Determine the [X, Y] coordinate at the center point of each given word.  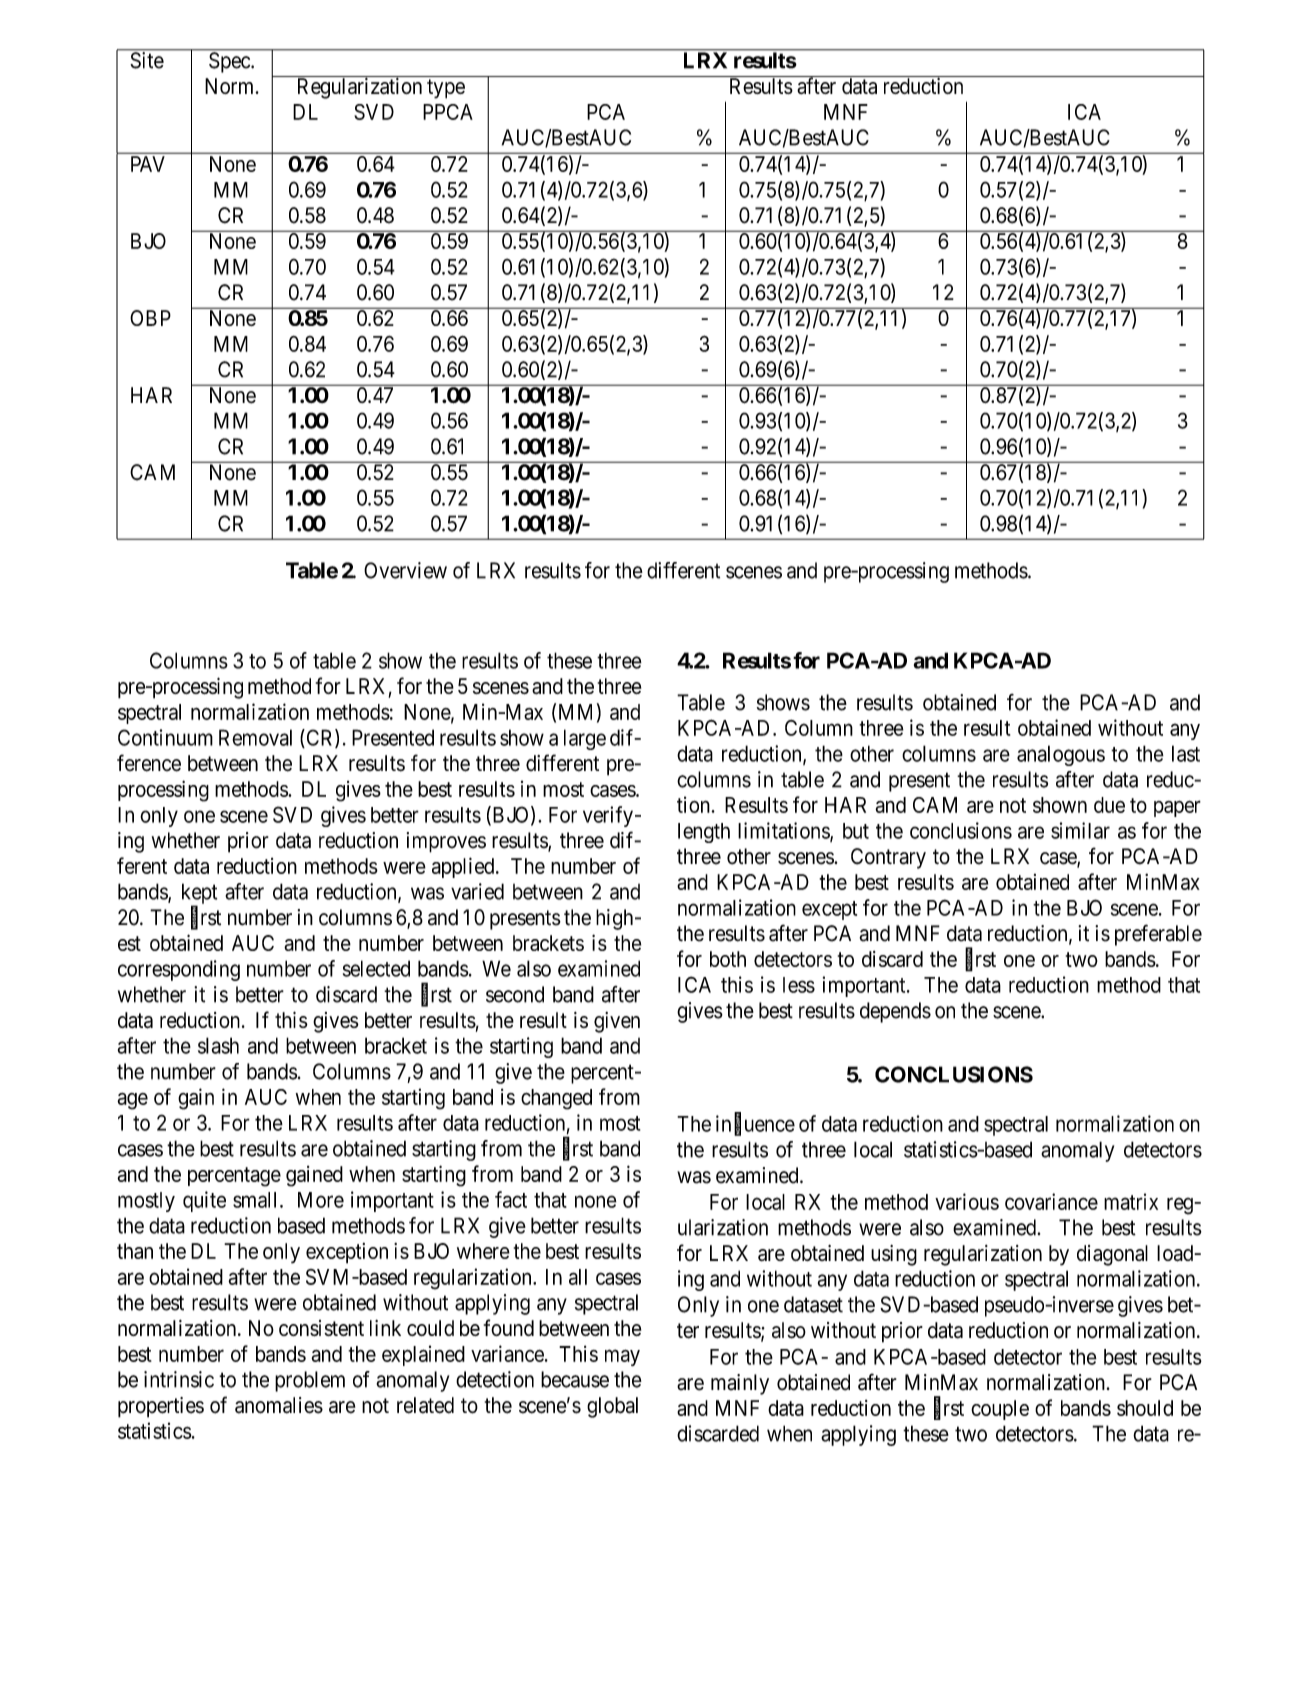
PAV [148, 164]
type [446, 89]
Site [147, 60]
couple [1000, 1410]
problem [310, 1381]
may [622, 1357]
